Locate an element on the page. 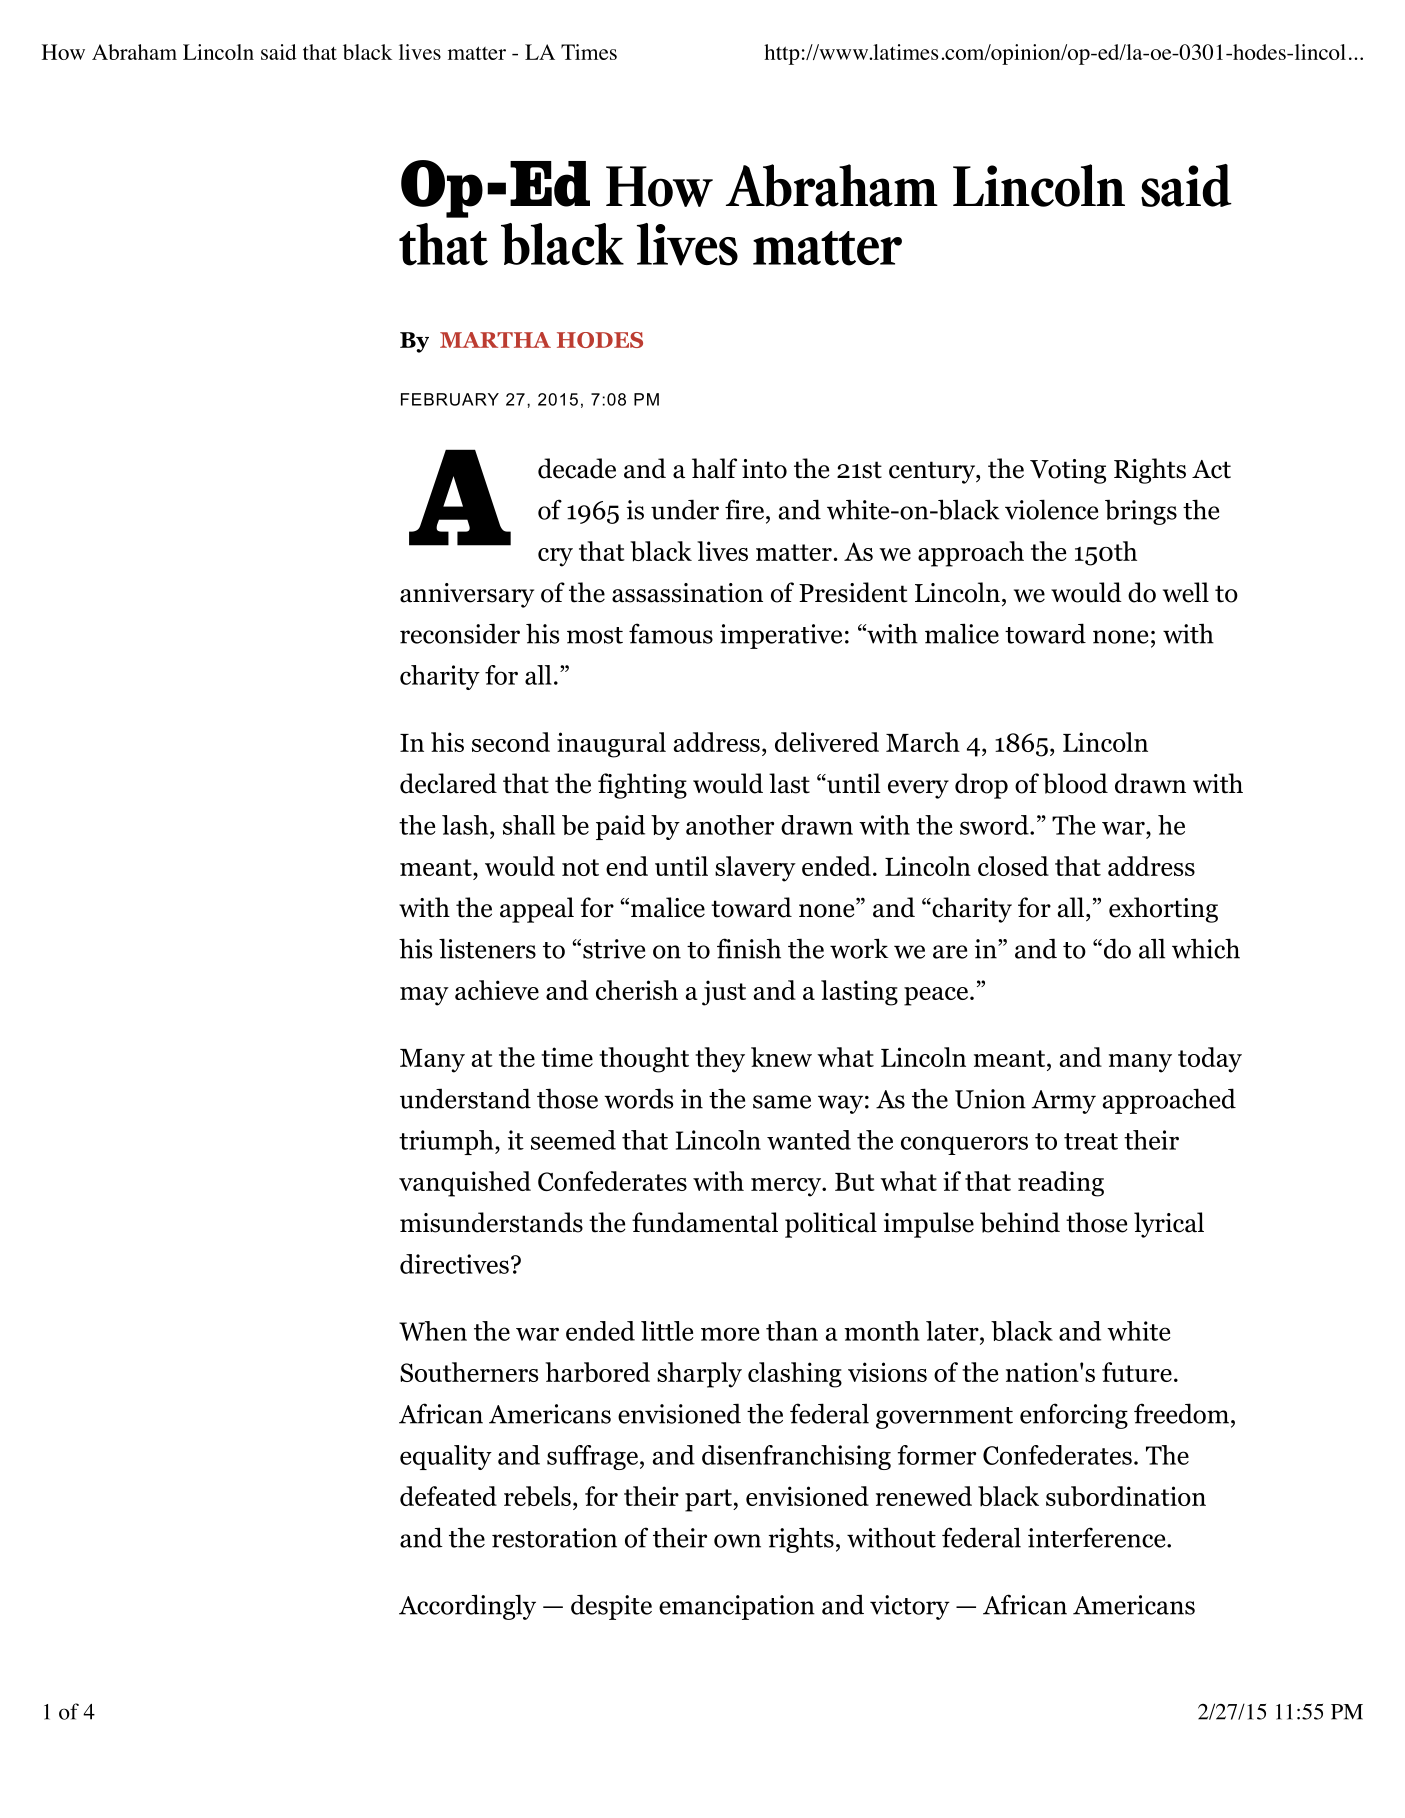 The height and width of the page is (1818, 1405). exhorting is located at coordinates (1163, 910).
